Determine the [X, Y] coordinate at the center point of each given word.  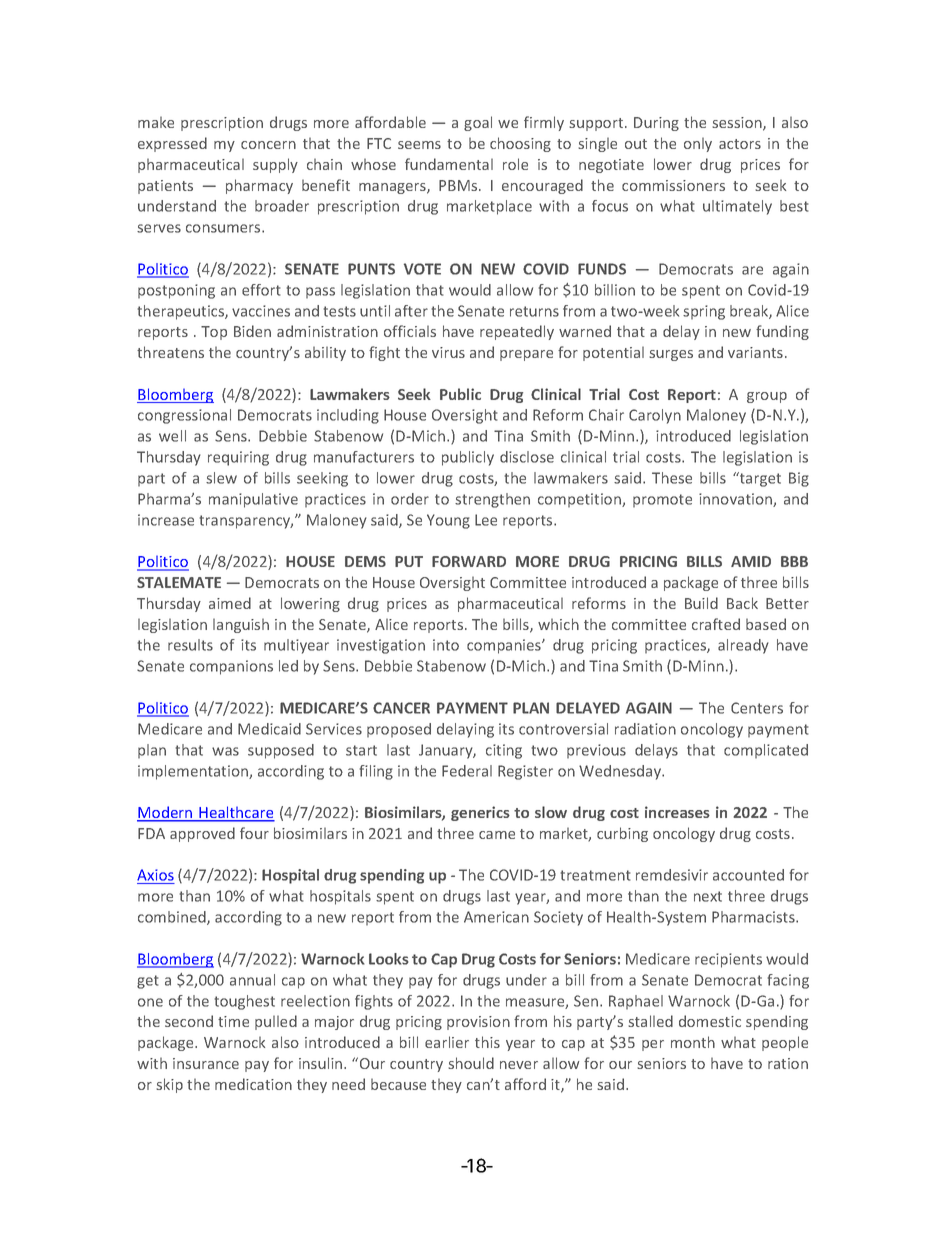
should [471, 1063]
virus [448, 352]
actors [740, 144]
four [254, 833]
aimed [230, 603]
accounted [748, 875]
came [497, 835]
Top [214, 333]
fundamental [449, 164]
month [693, 1042]
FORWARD [469, 561]
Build [701, 603]
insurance [206, 1063]
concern [268, 145]
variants [755, 352]
